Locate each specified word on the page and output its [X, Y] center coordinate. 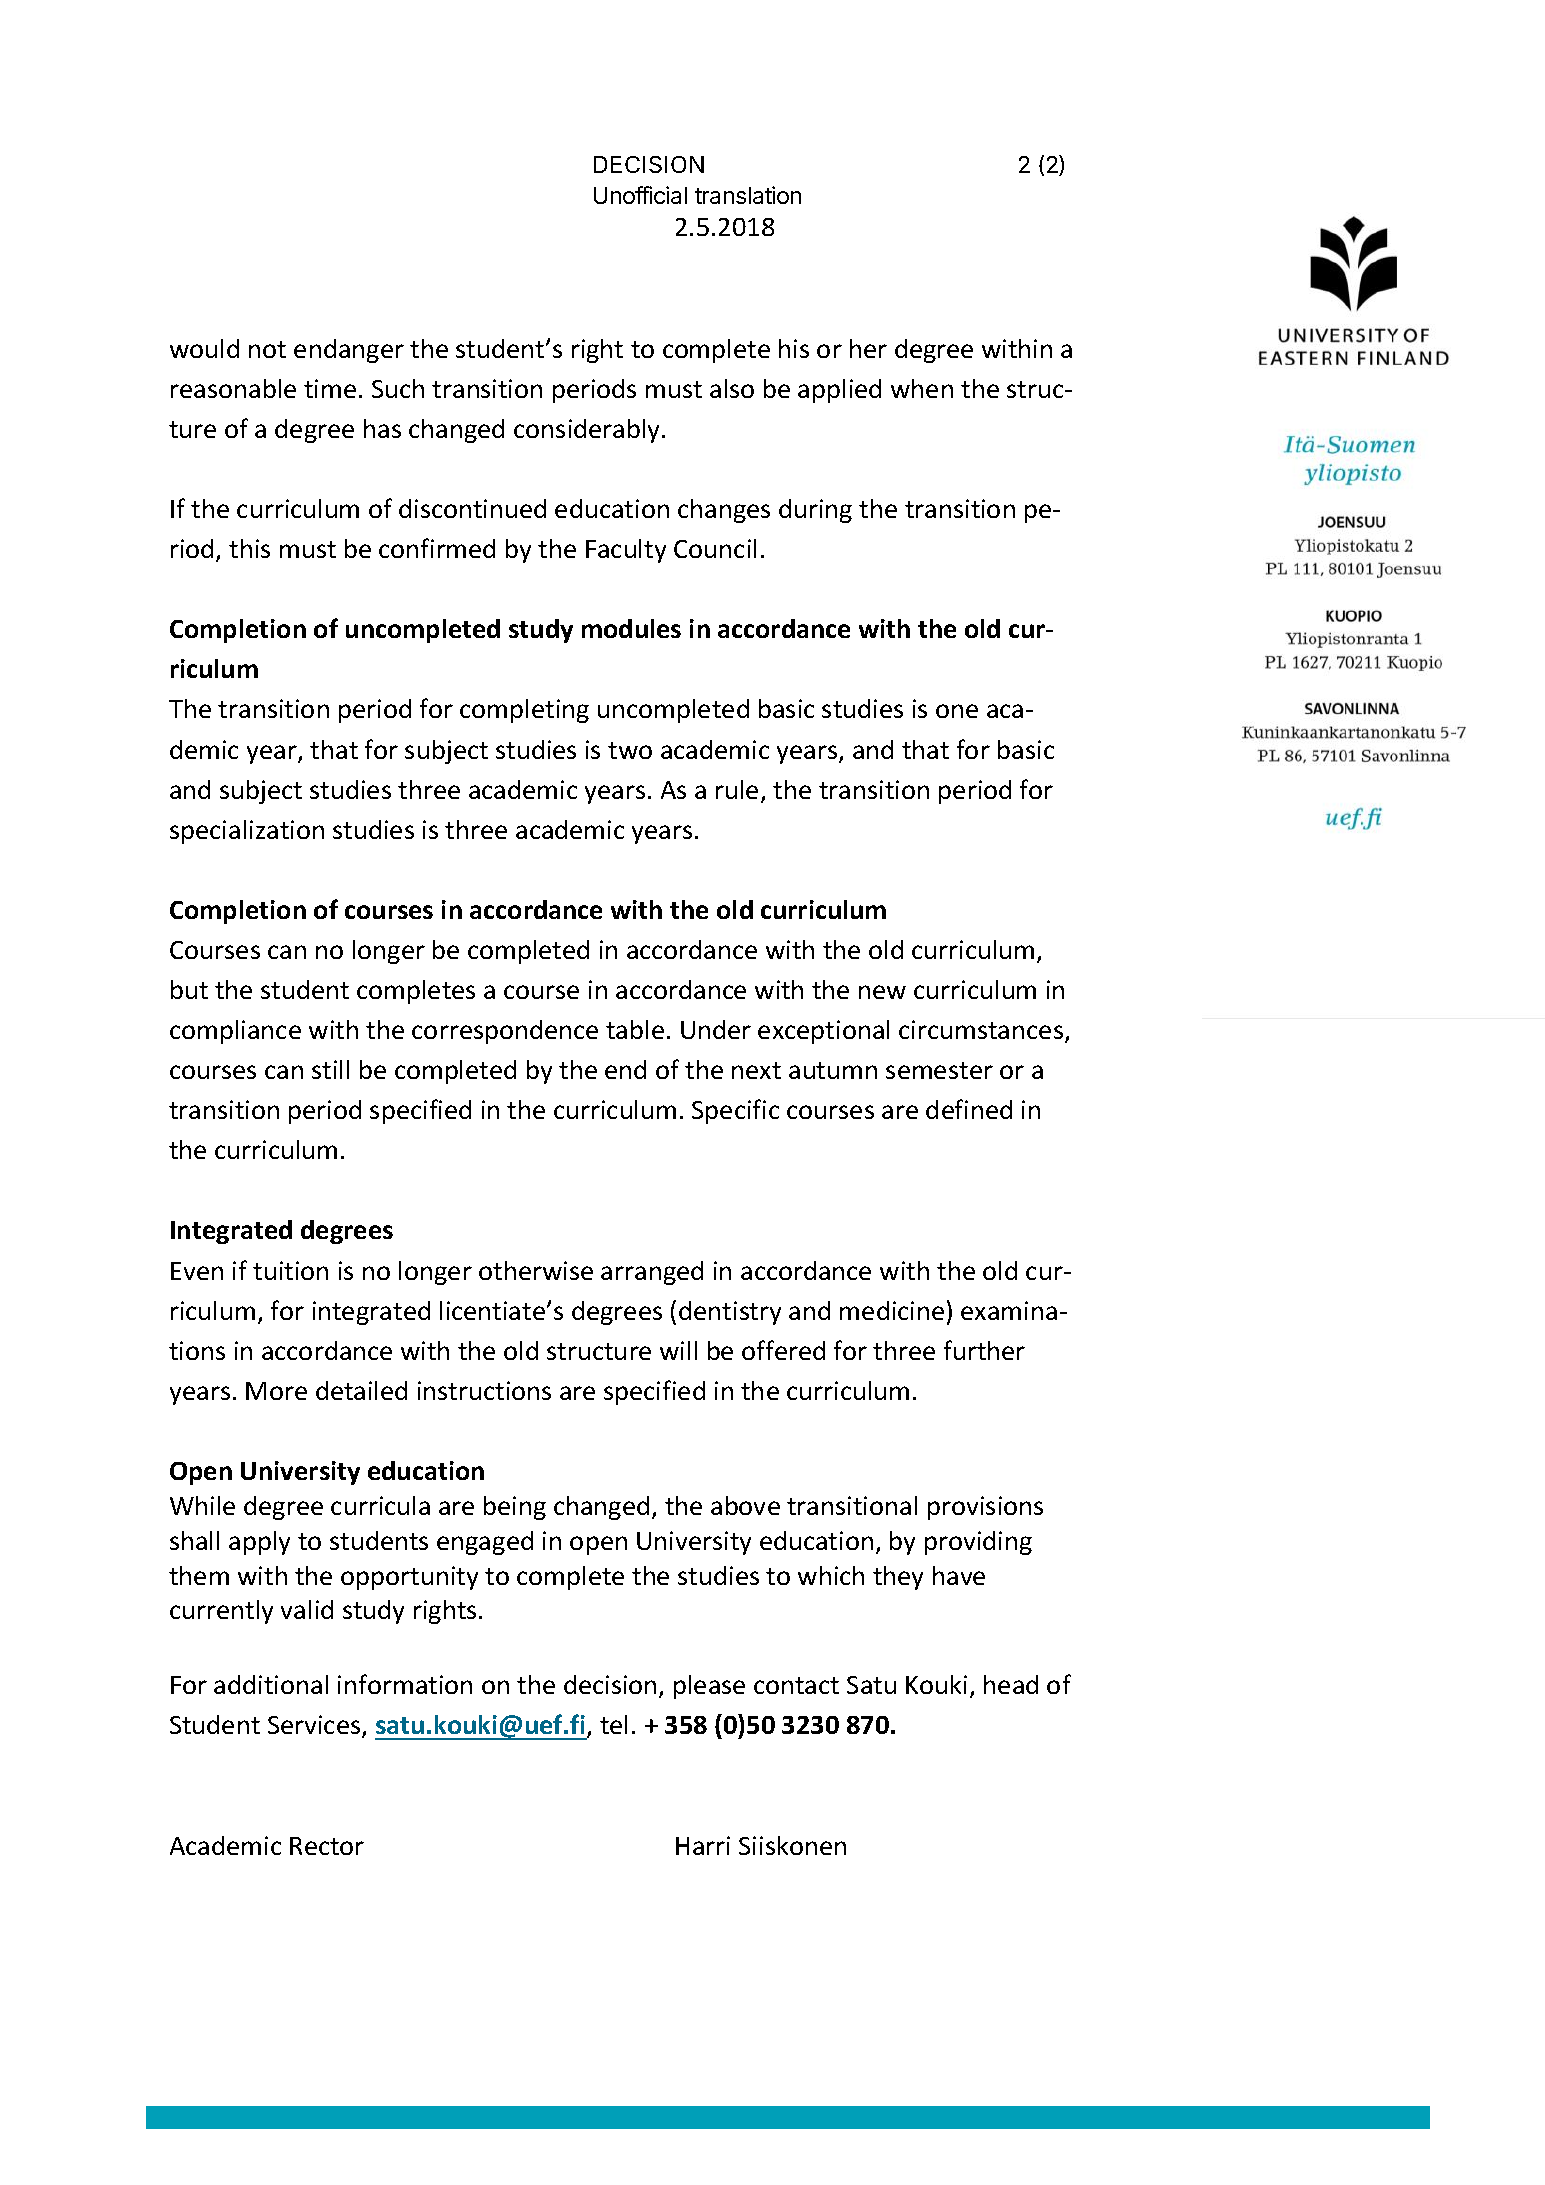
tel [613, 1724]
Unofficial [640, 195]
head [1011, 1684]
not [267, 349]
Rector [327, 1846]
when [922, 388]
